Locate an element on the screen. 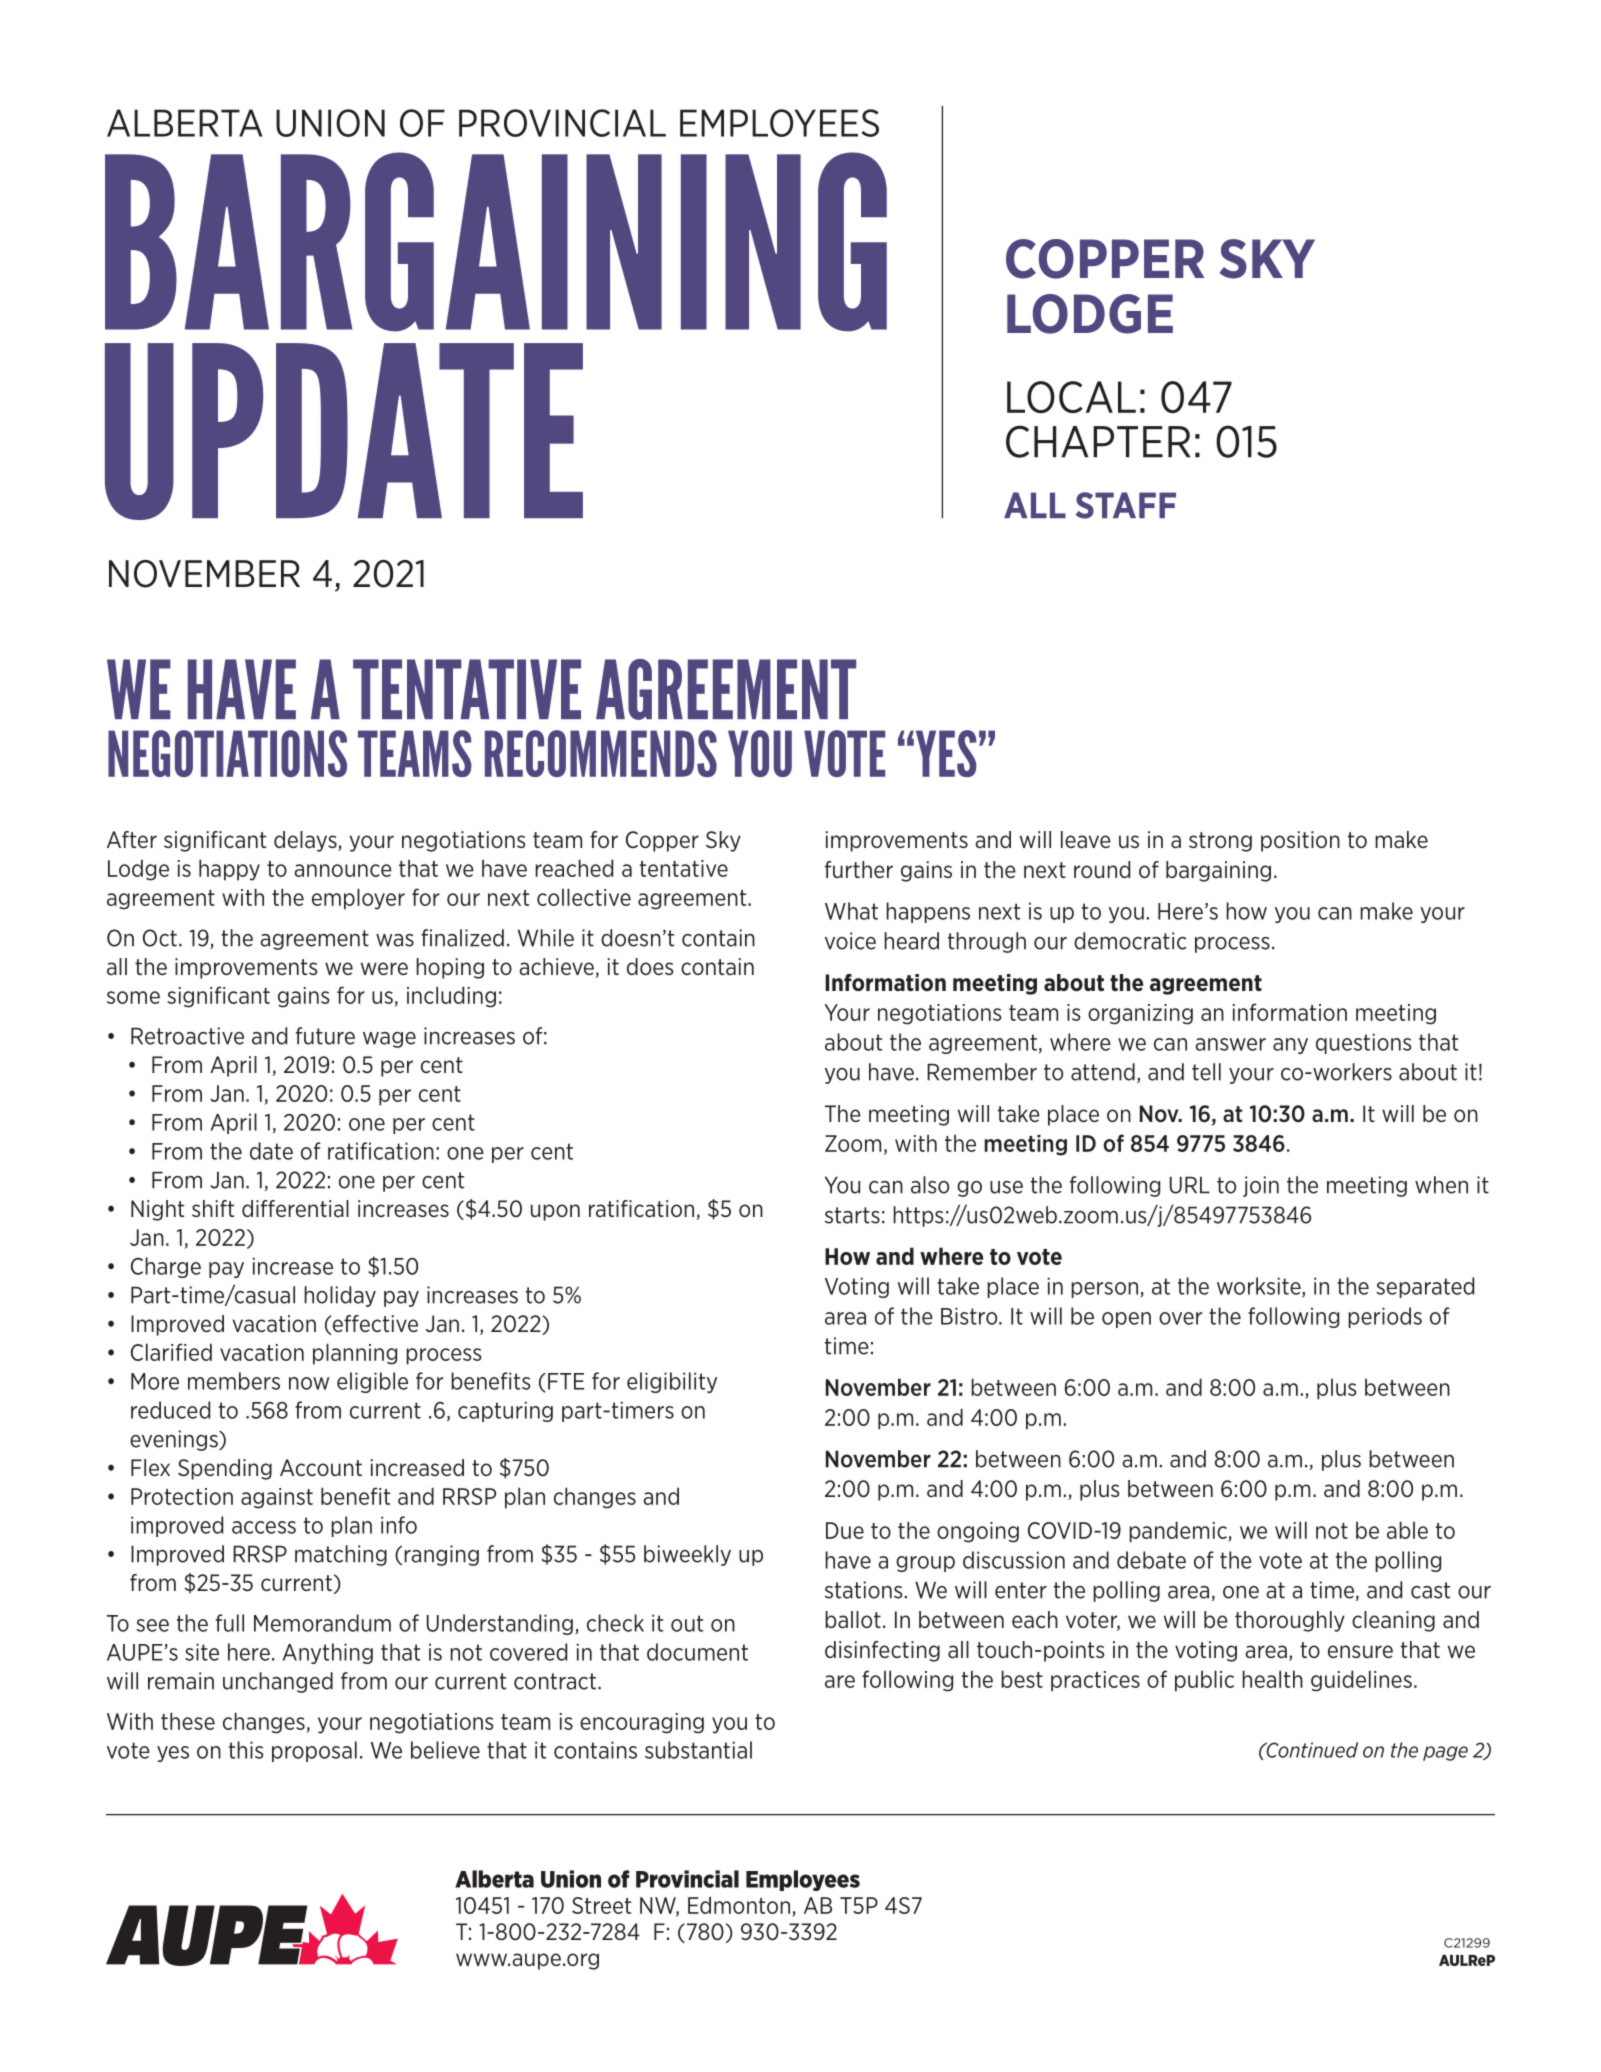  RECOMMENDS is located at coordinates (601, 753).
